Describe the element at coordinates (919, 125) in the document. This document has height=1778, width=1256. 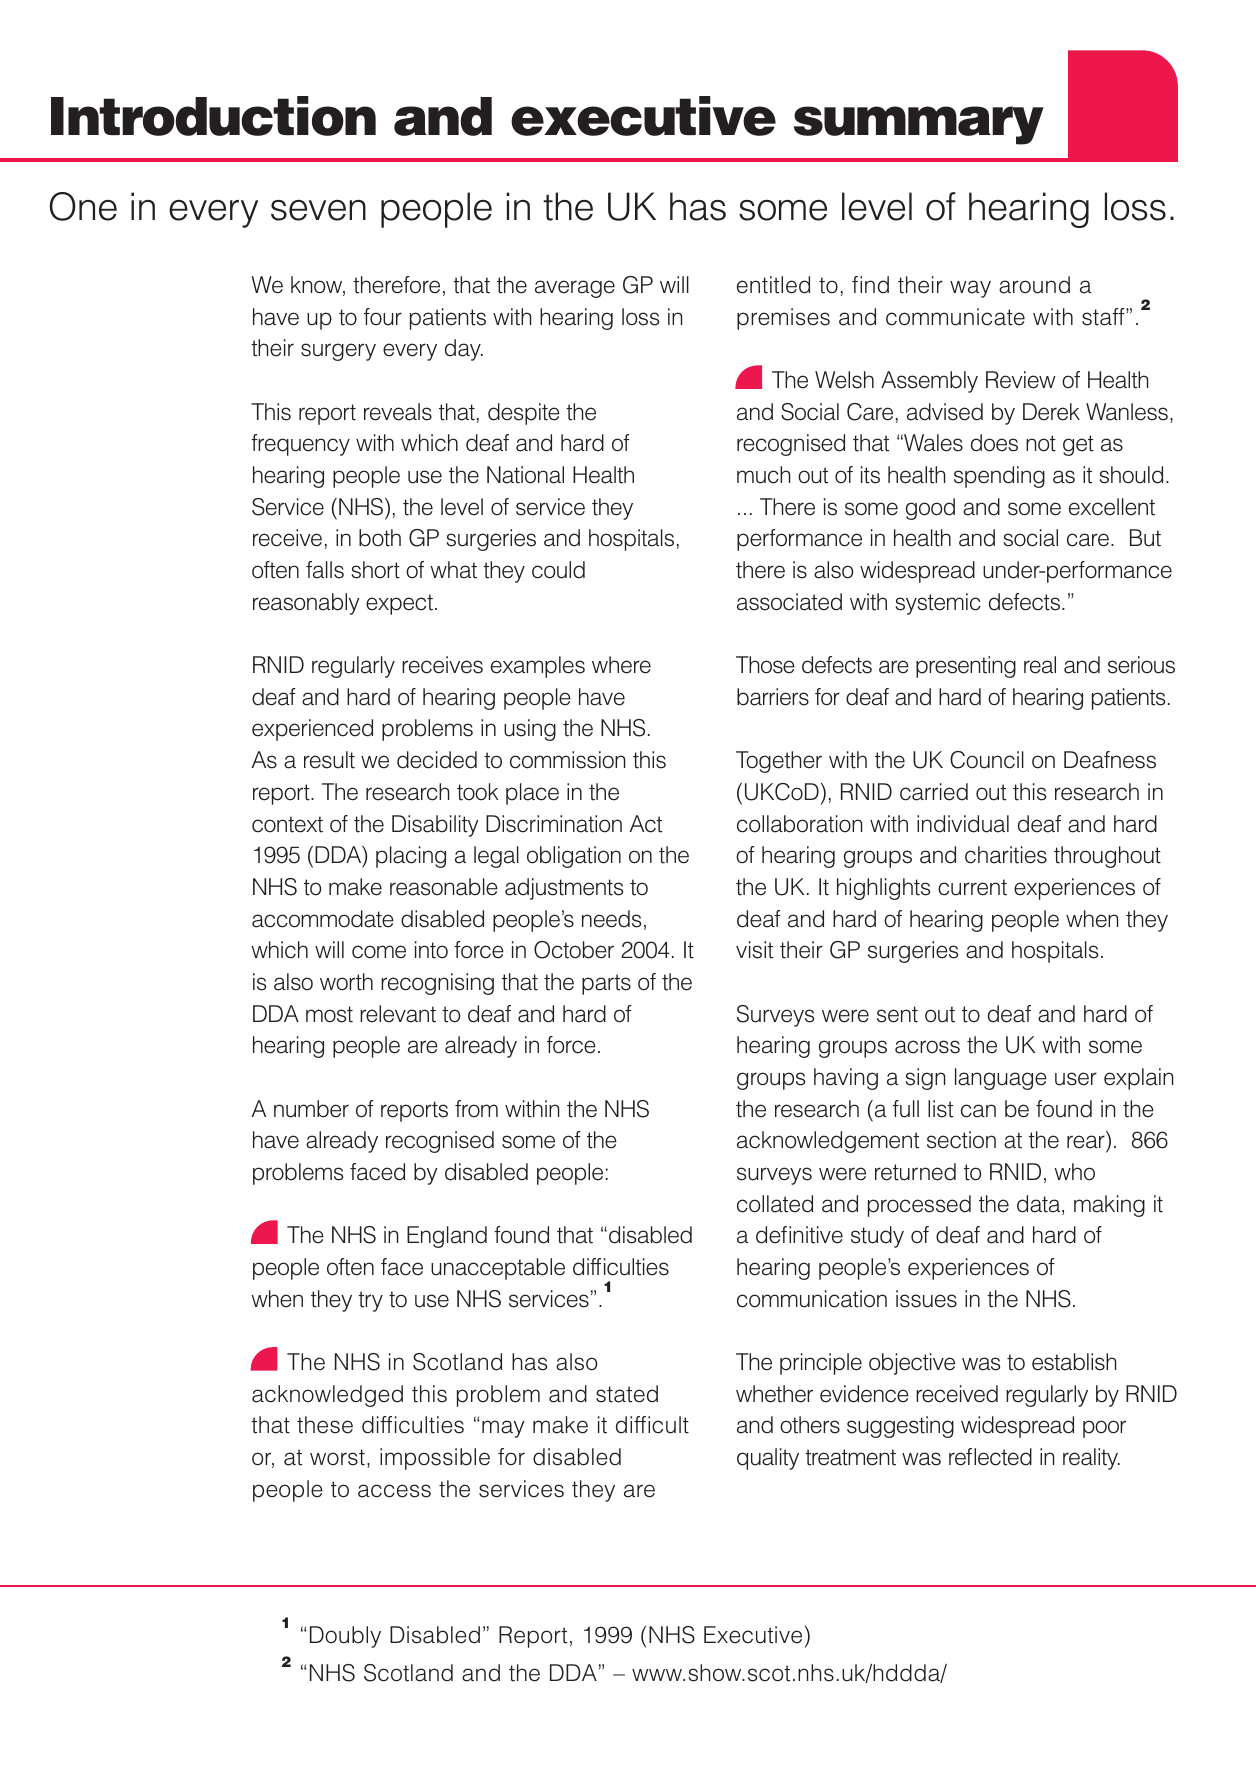
I see `summary` at that location.
